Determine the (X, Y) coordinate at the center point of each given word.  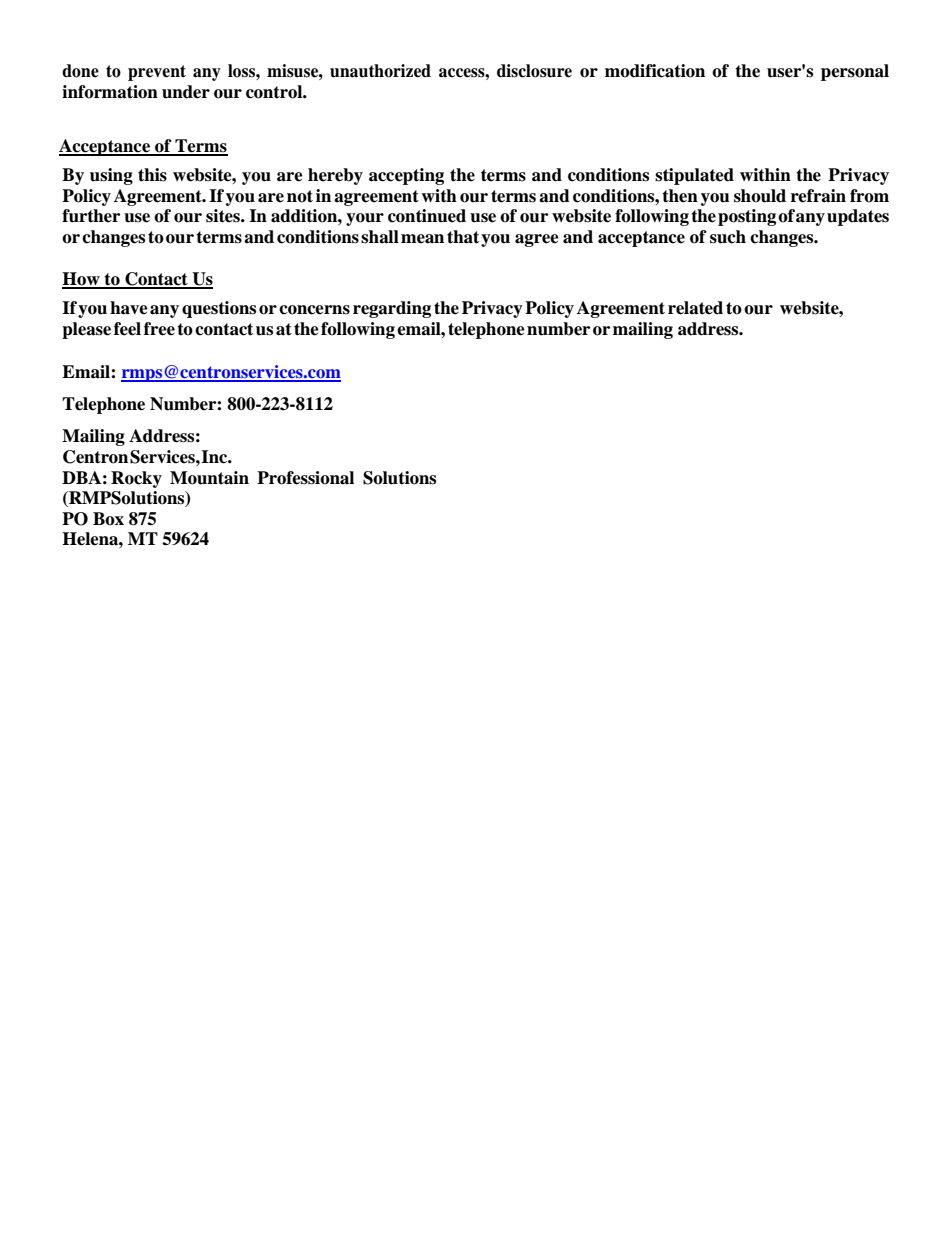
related (695, 308)
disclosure (534, 71)
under (186, 92)
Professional (305, 478)
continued (427, 216)
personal (855, 72)
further (91, 216)
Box (108, 519)
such (728, 237)
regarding (392, 309)
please (86, 330)
